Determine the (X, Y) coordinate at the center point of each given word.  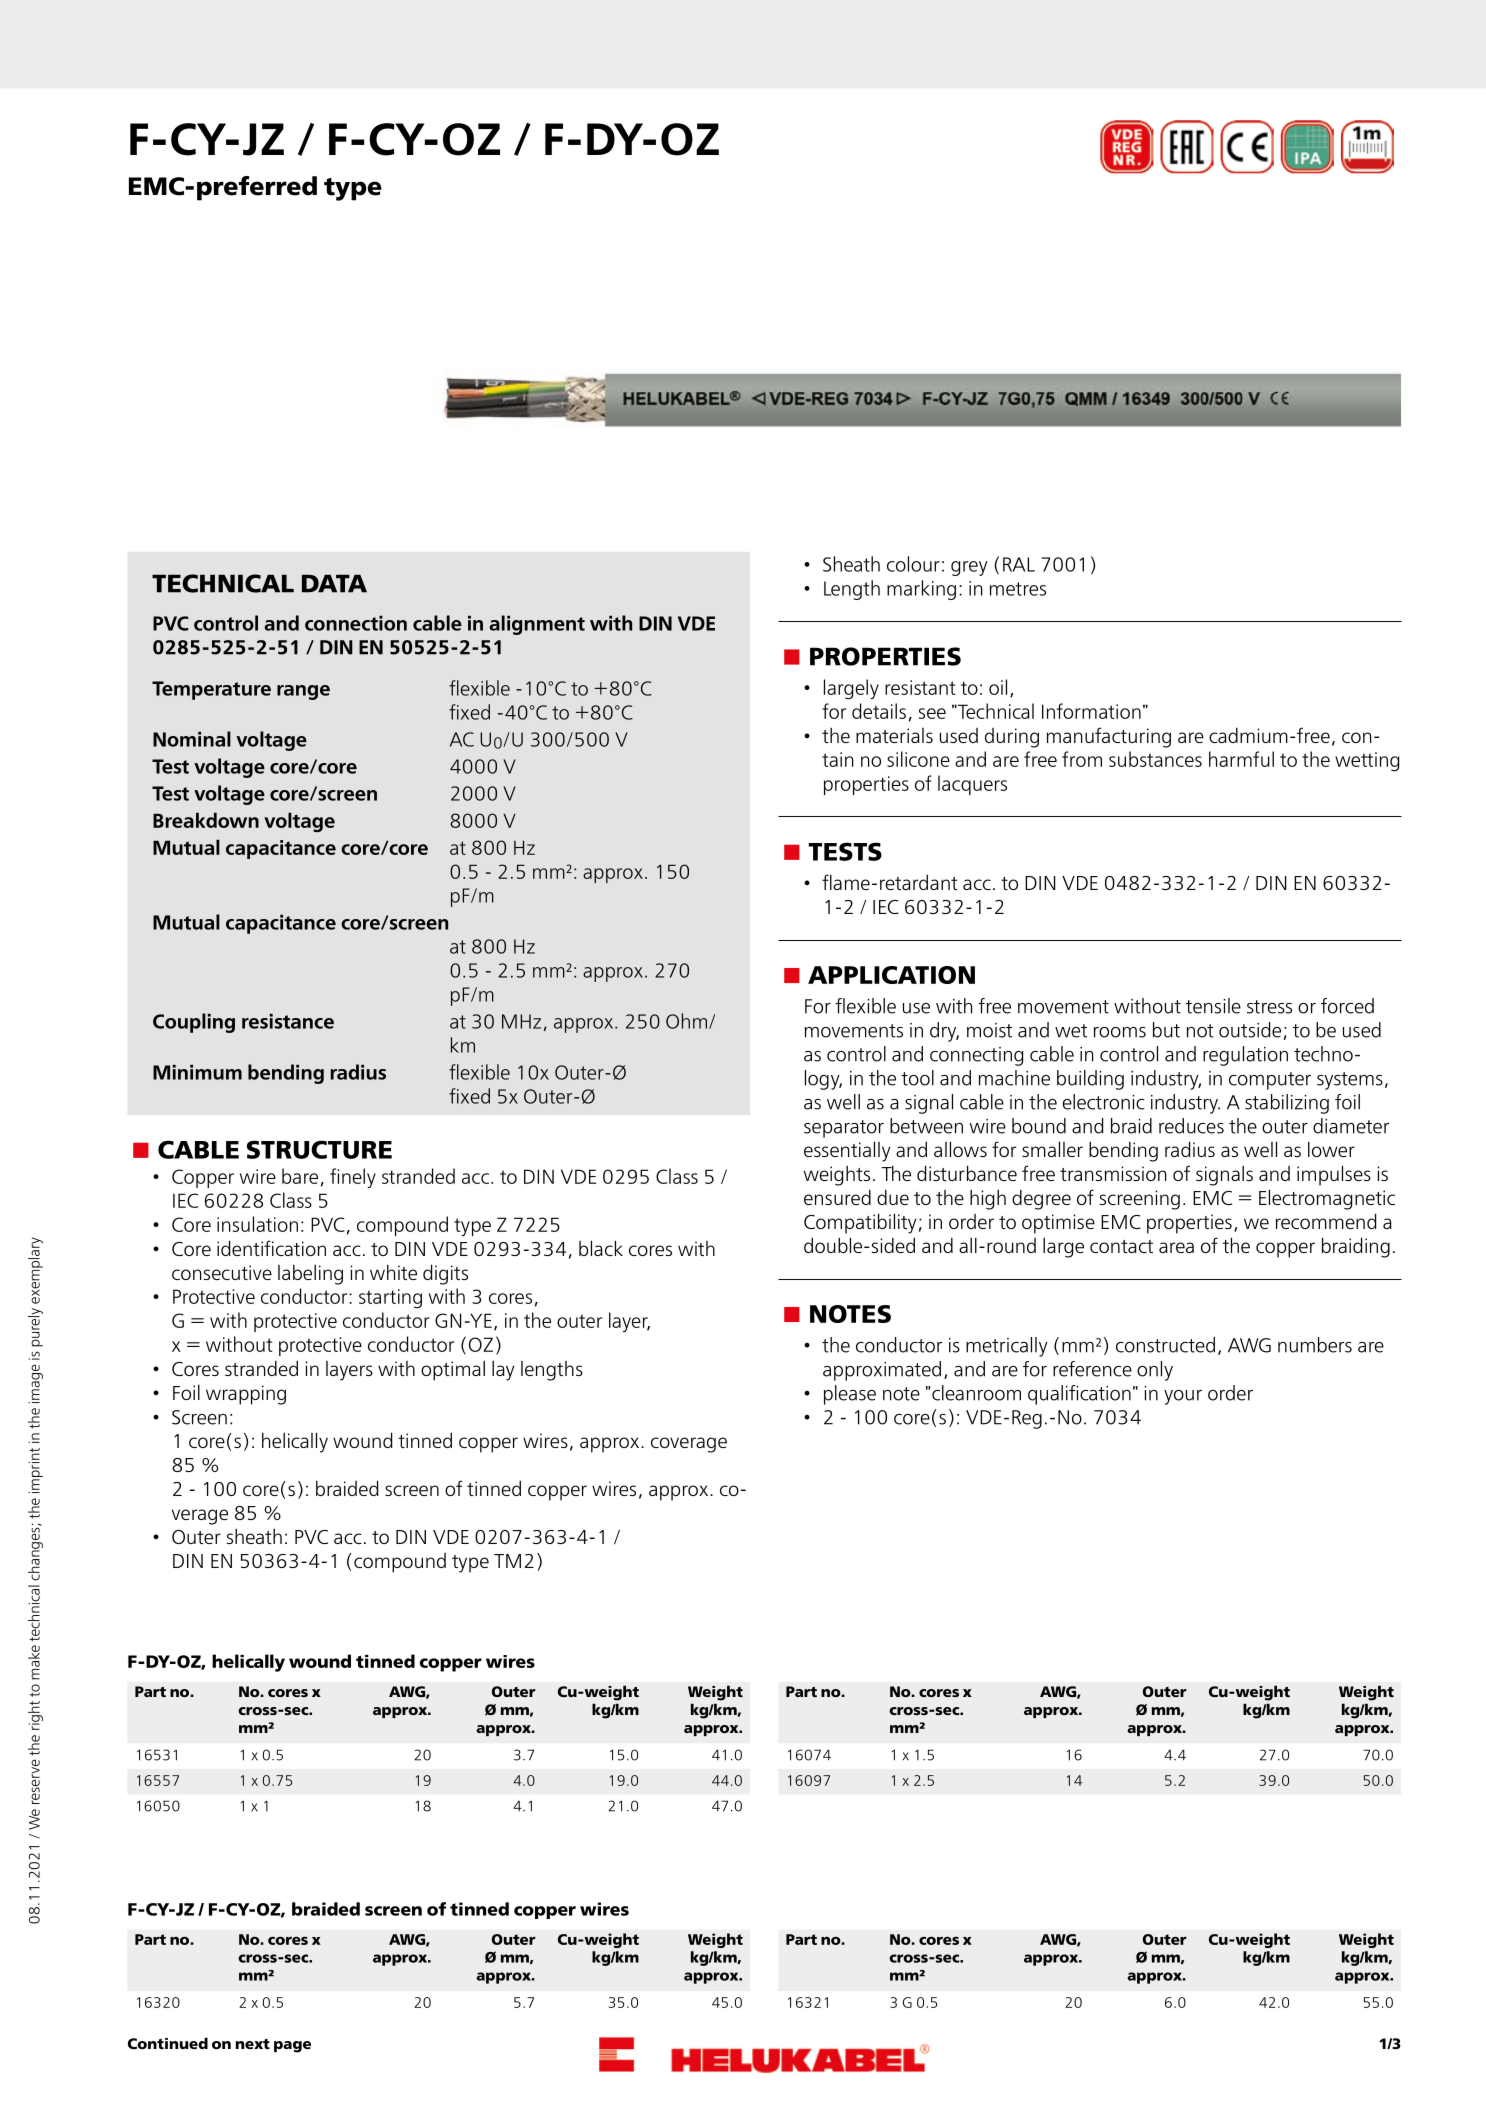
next (253, 2044)
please (850, 1395)
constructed (1165, 1345)
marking (921, 590)
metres (1018, 589)
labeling (310, 1275)
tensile (1213, 1006)
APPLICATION (891, 975)
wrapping (246, 1395)
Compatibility (860, 1223)
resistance (288, 1021)
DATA (334, 583)
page (292, 2047)
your (1183, 1397)
